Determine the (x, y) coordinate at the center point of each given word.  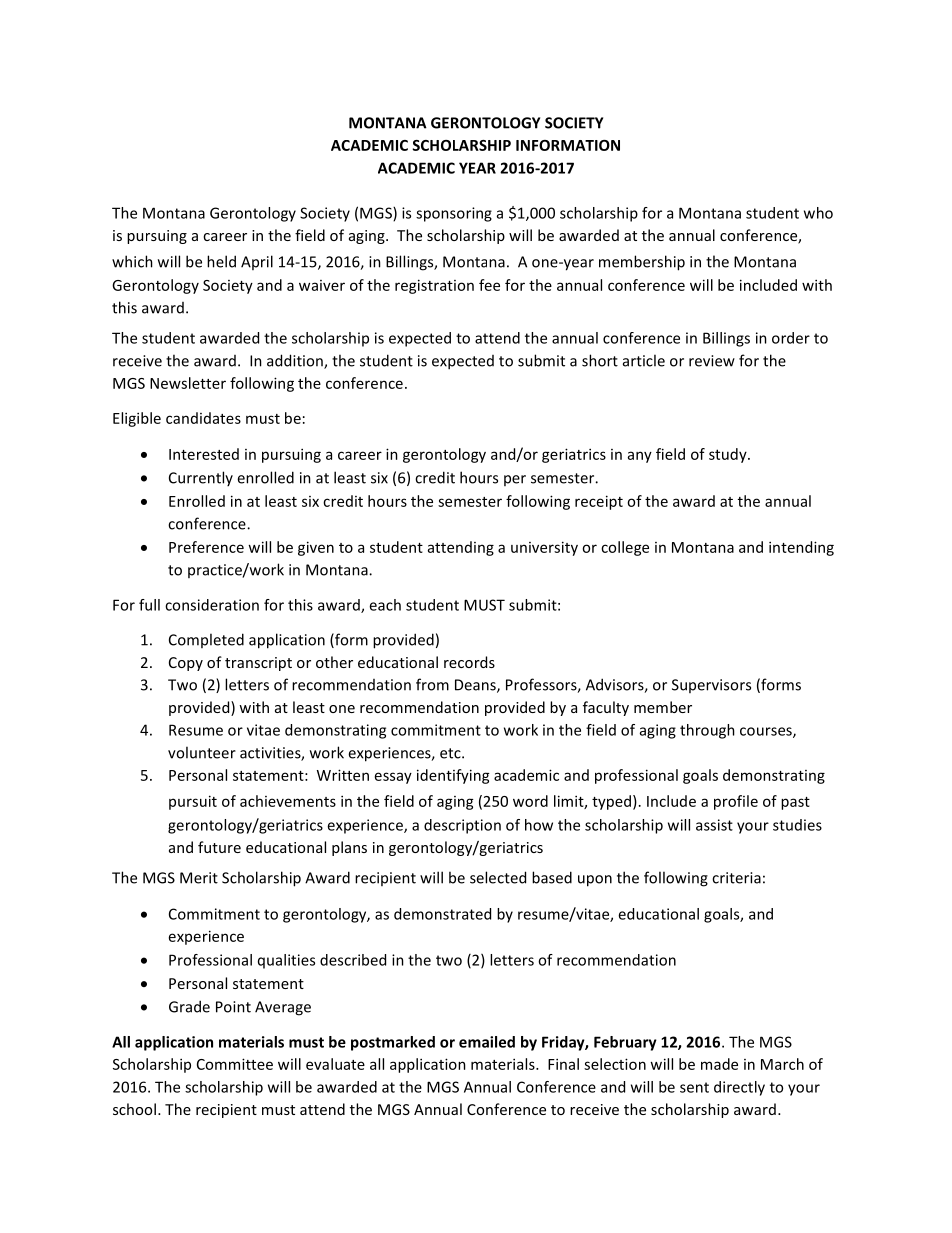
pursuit (193, 802)
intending (801, 548)
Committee (235, 1064)
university (544, 548)
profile (736, 802)
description (462, 826)
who (818, 213)
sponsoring (454, 214)
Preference (206, 547)
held (221, 261)
